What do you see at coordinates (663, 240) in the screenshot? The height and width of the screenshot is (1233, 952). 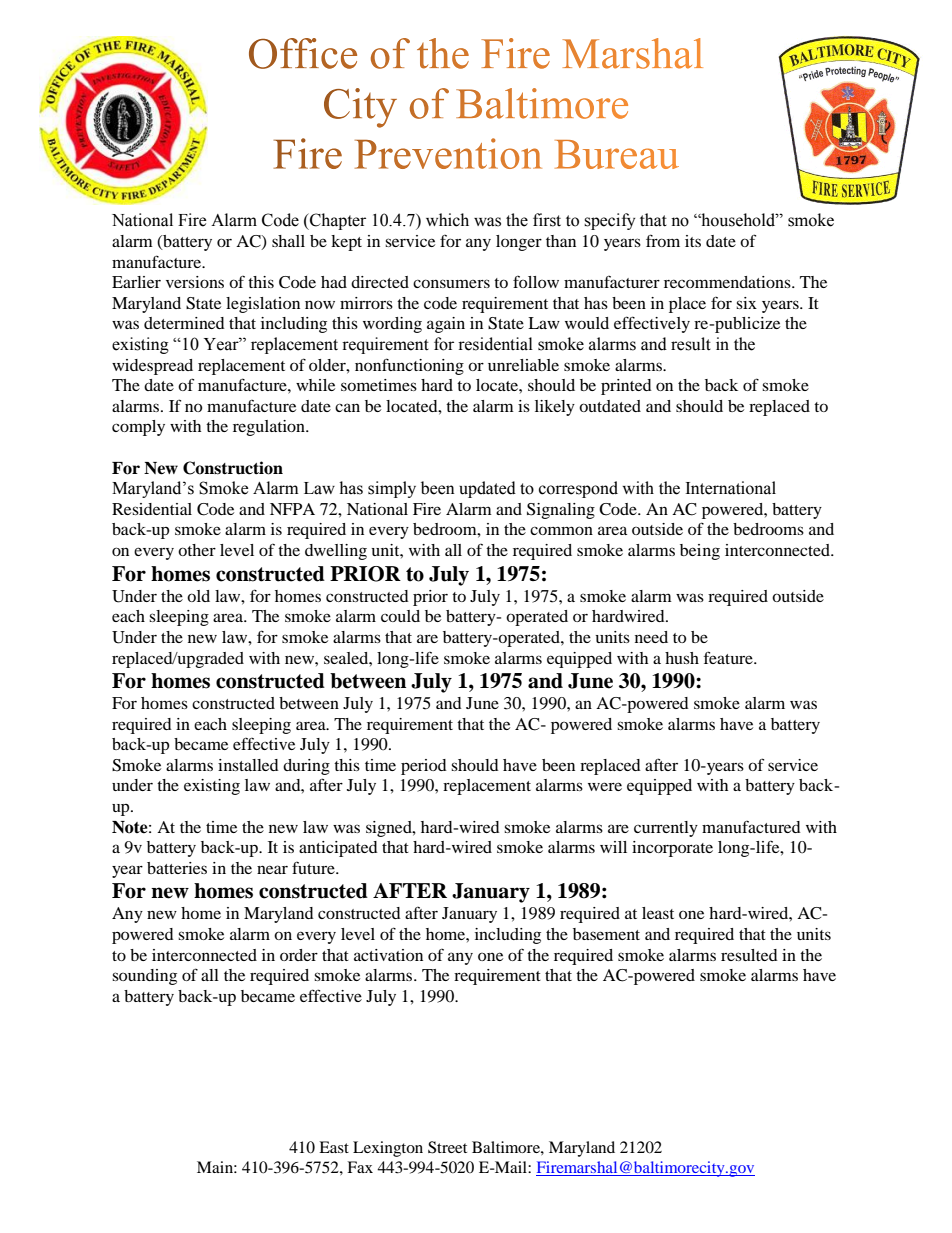 I see `from` at bounding box center [663, 240].
